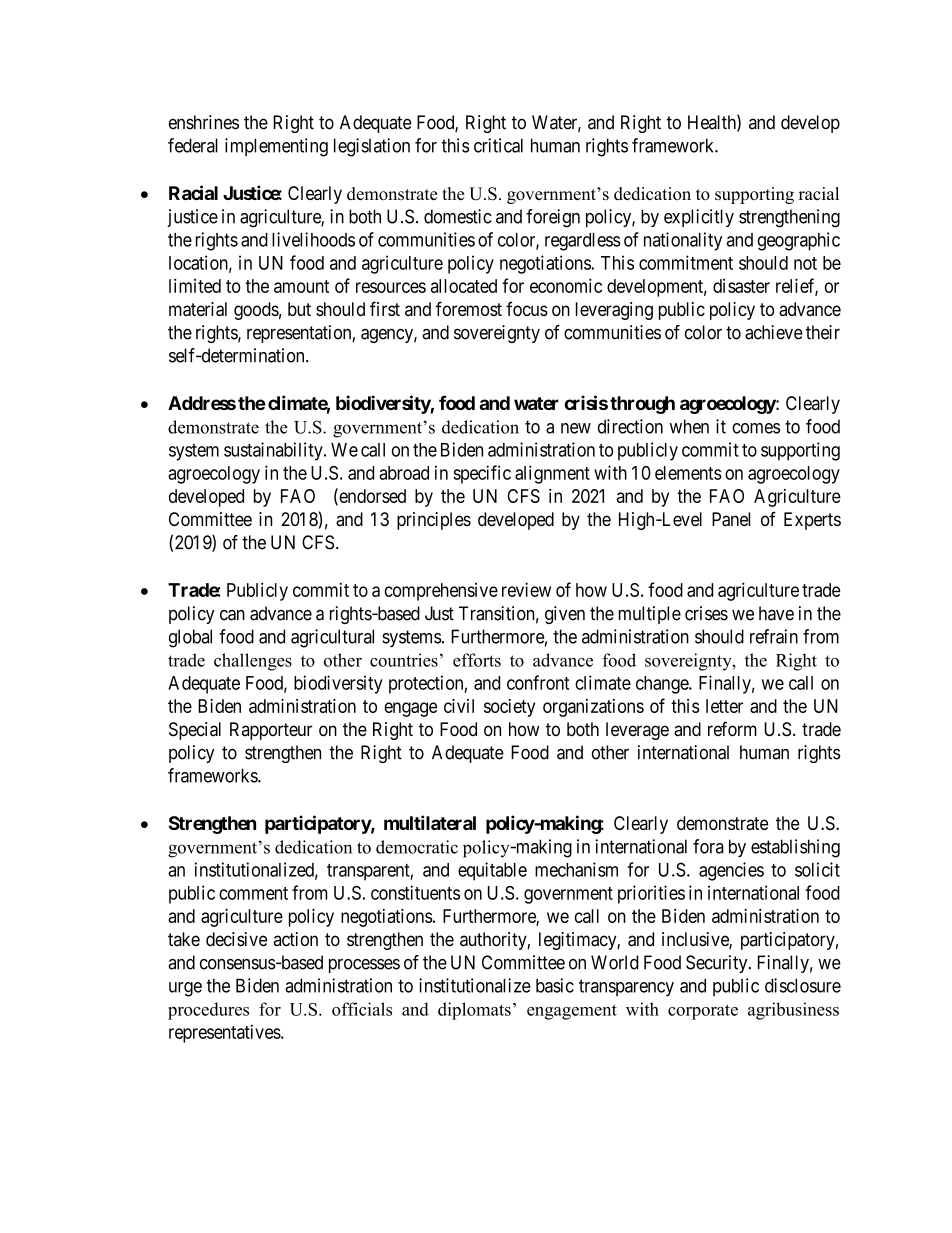 This document has width=952, height=1233. Describe the element at coordinates (276, 147) in the document. I see `implementing` at that location.
